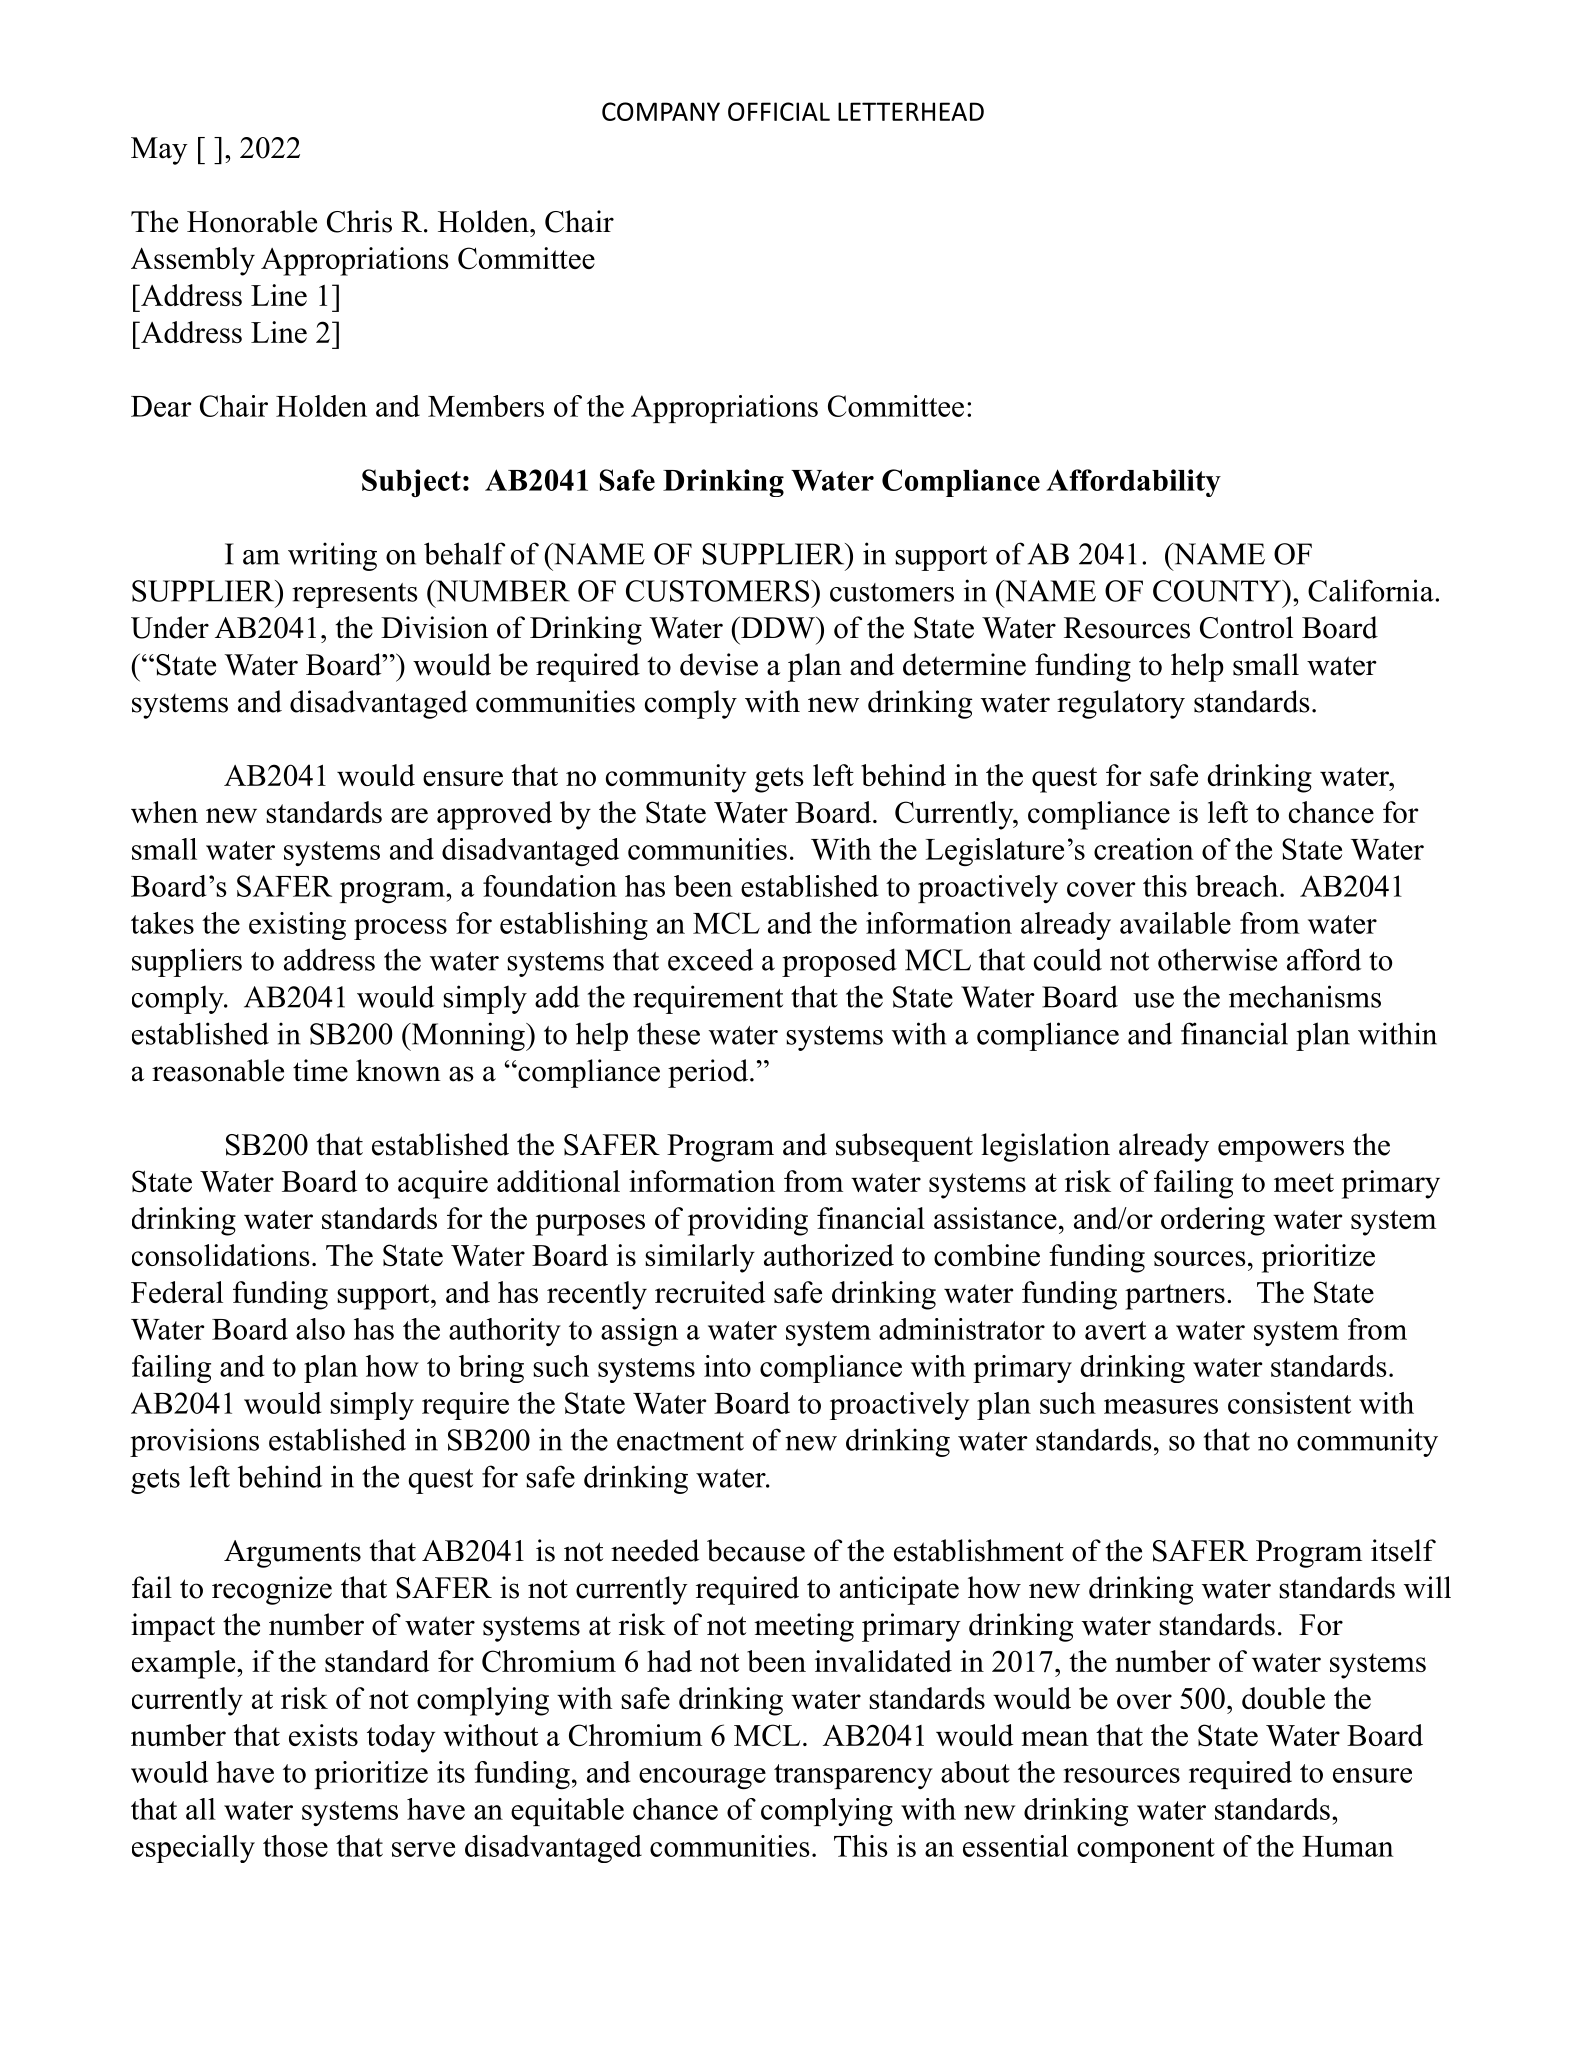 The image size is (1586, 2052). I want to click on devise, so click(719, 664).
